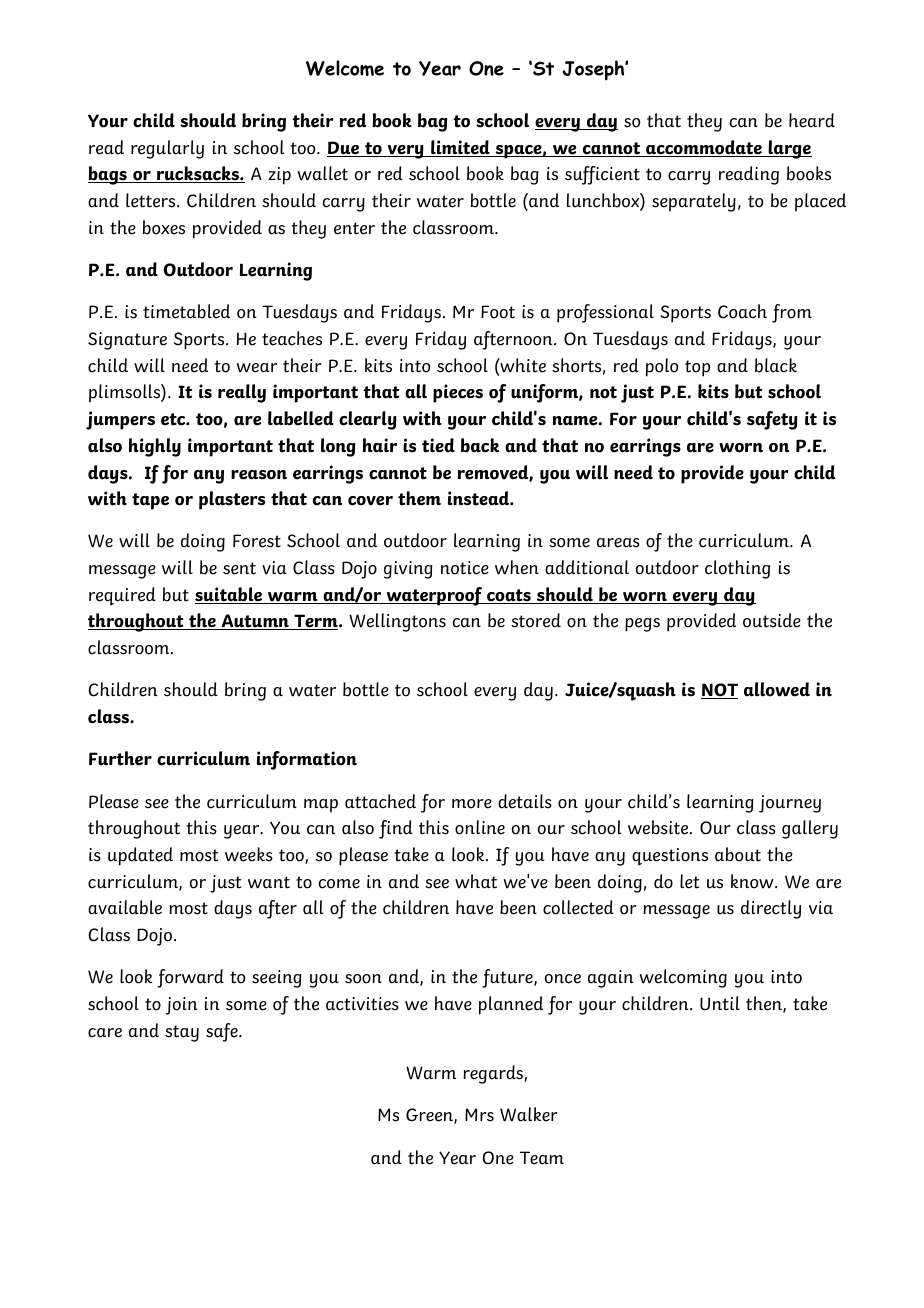 Image resolution: width=924 pixels, height=1308 pixels. I want to click on regularly, so click(167, 149).
